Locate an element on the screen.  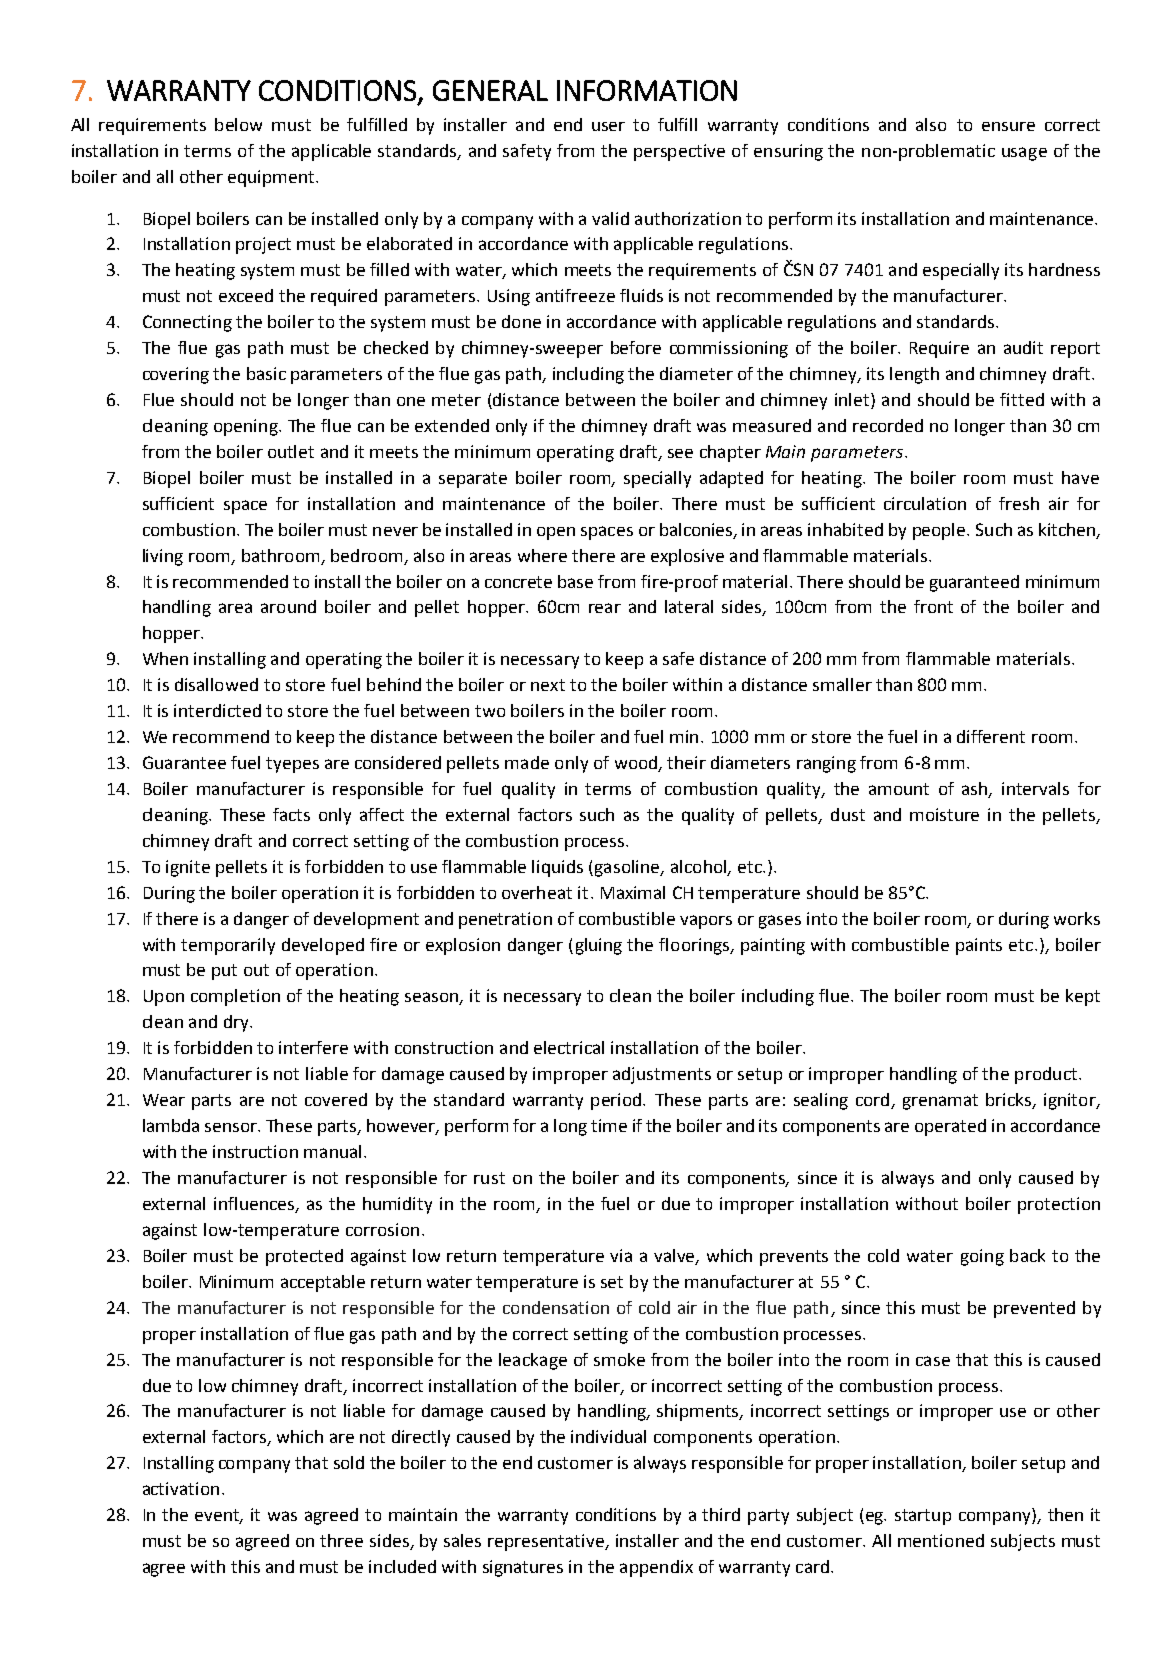
front is located at coordinates (933, 606).
